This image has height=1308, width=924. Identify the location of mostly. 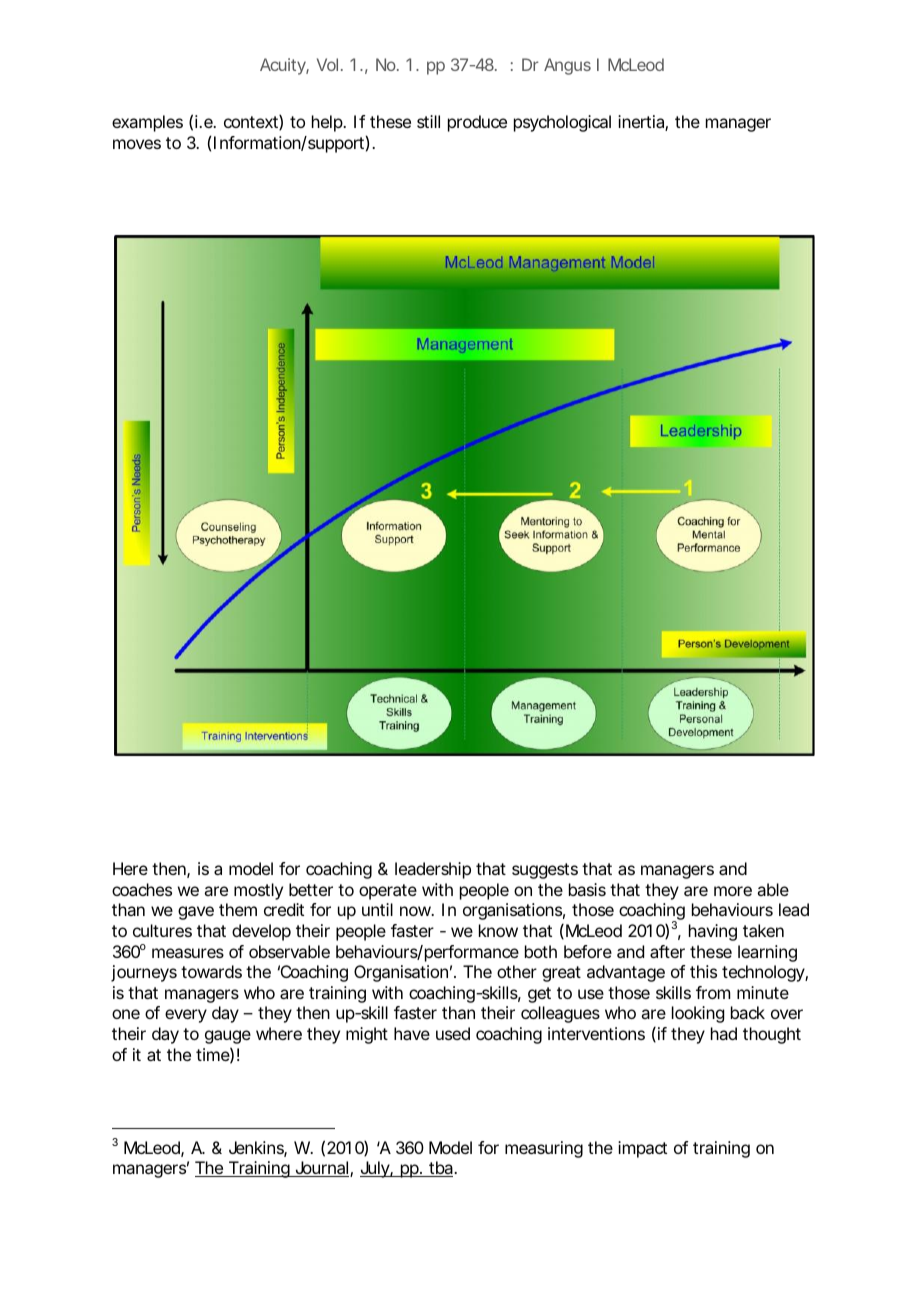
(258, 891).
